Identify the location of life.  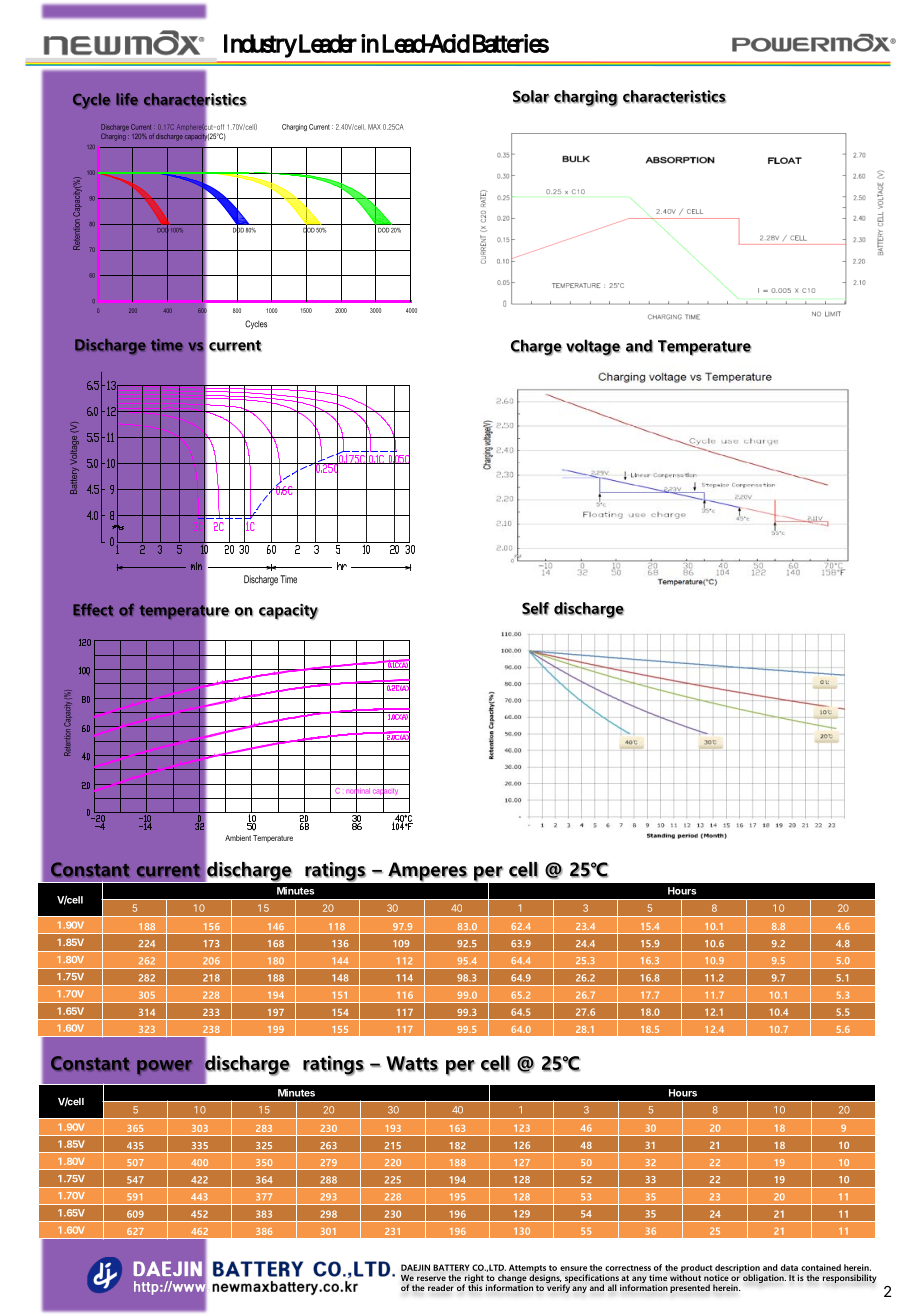
(127, 99).
